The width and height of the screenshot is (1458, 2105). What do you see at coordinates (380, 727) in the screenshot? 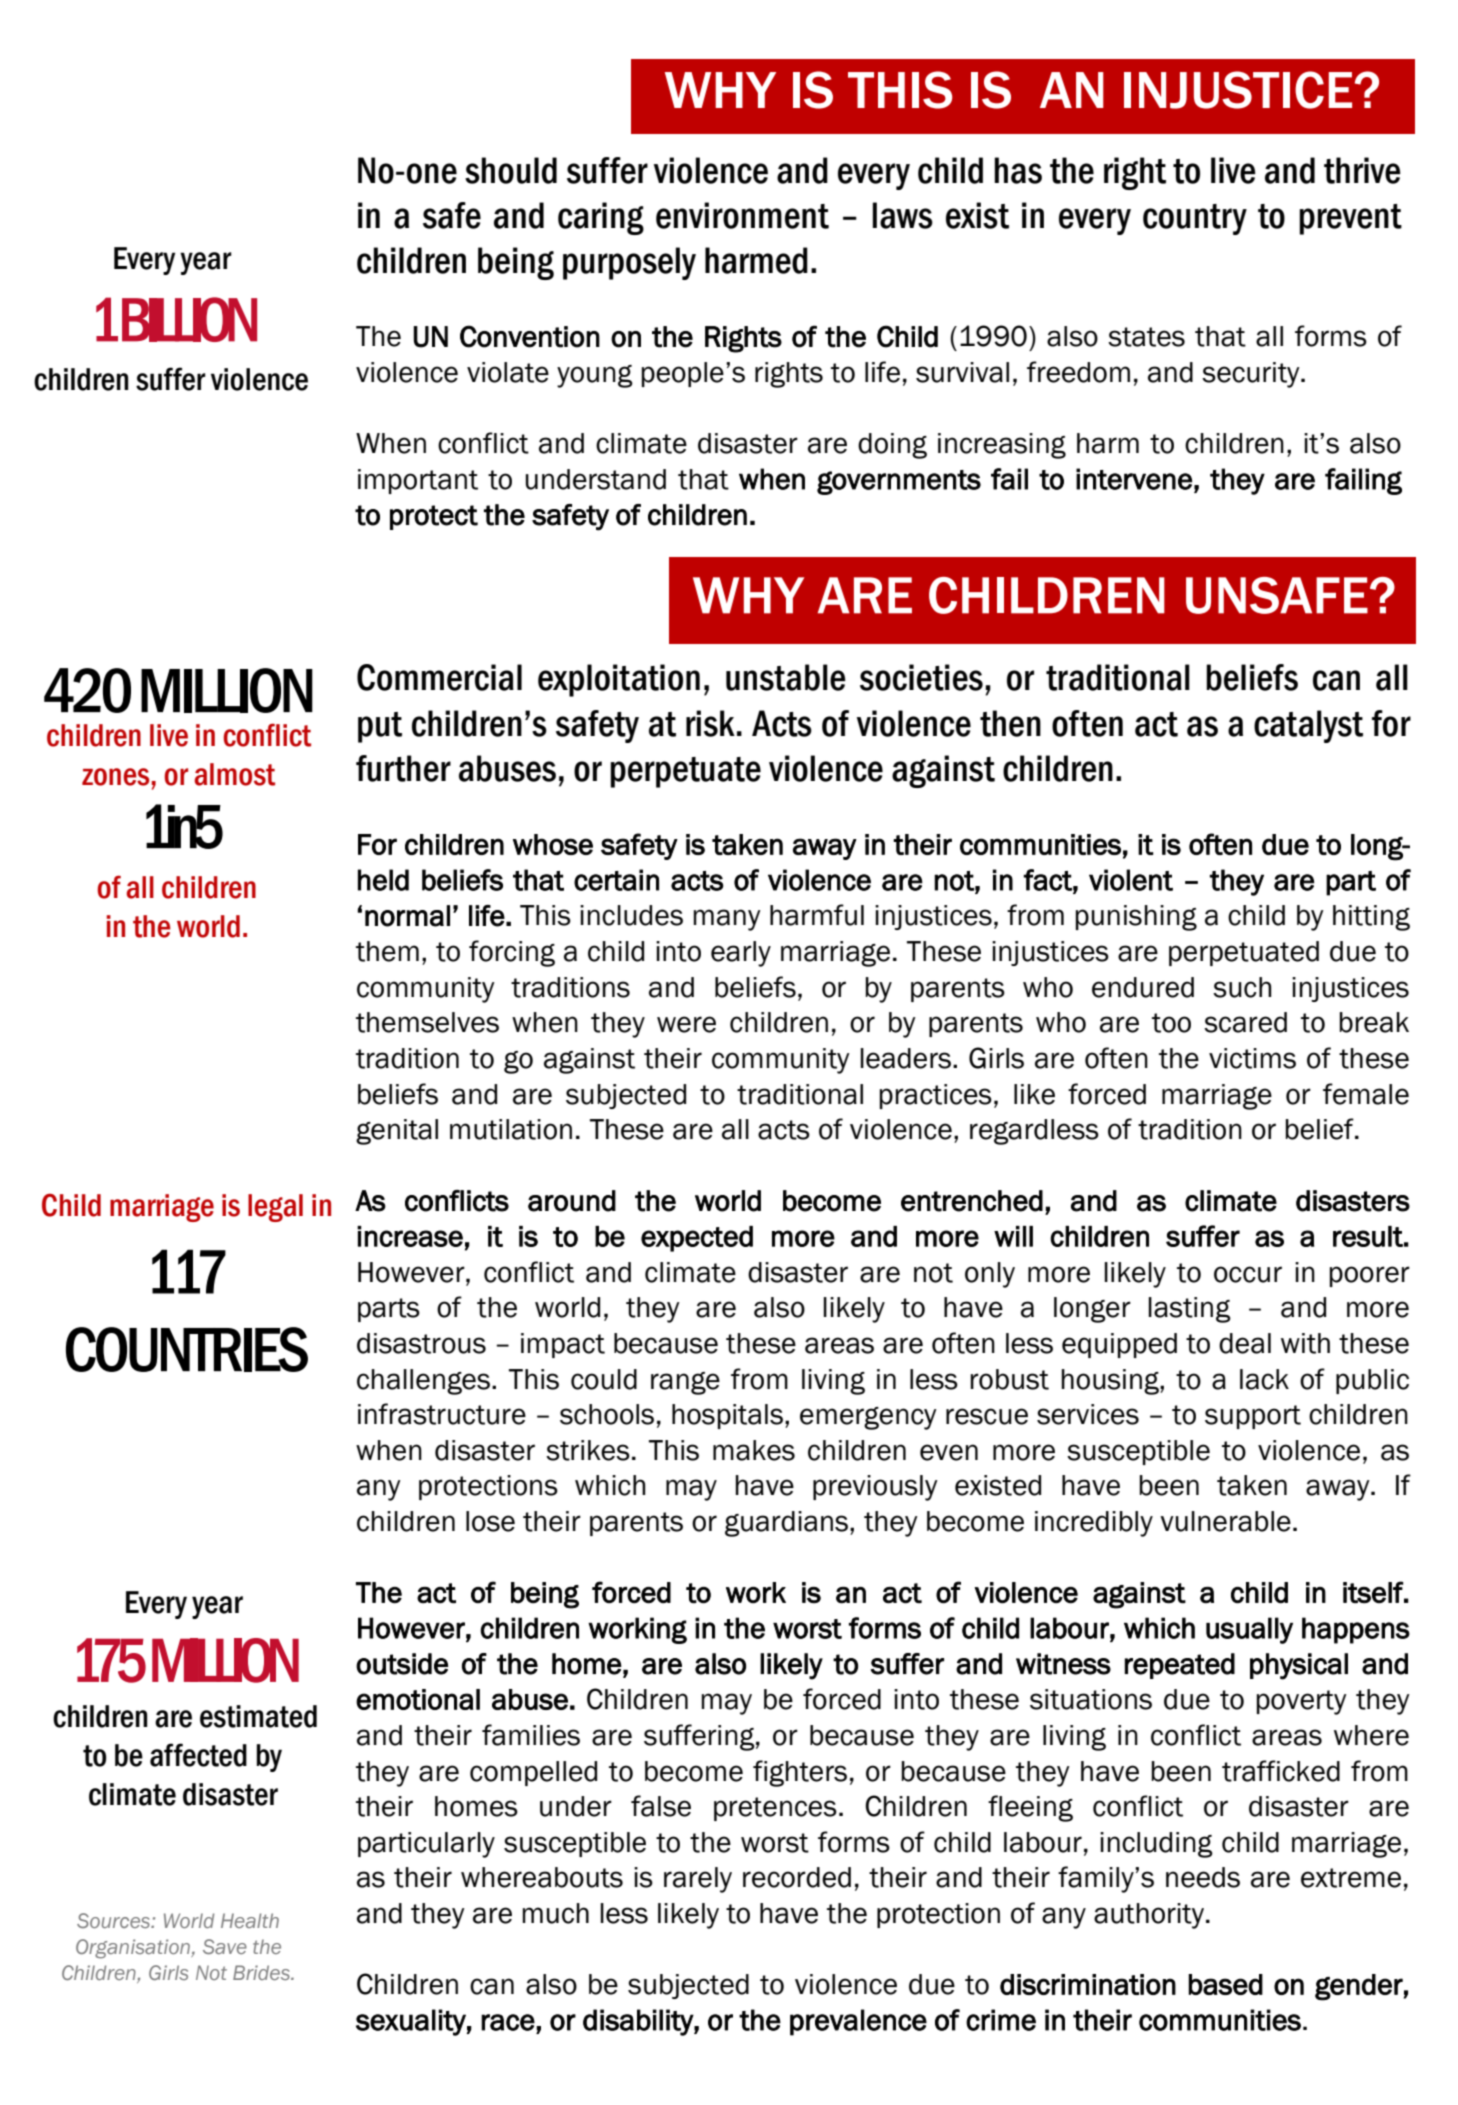
I see `put` at bounding box center [380, 727].
